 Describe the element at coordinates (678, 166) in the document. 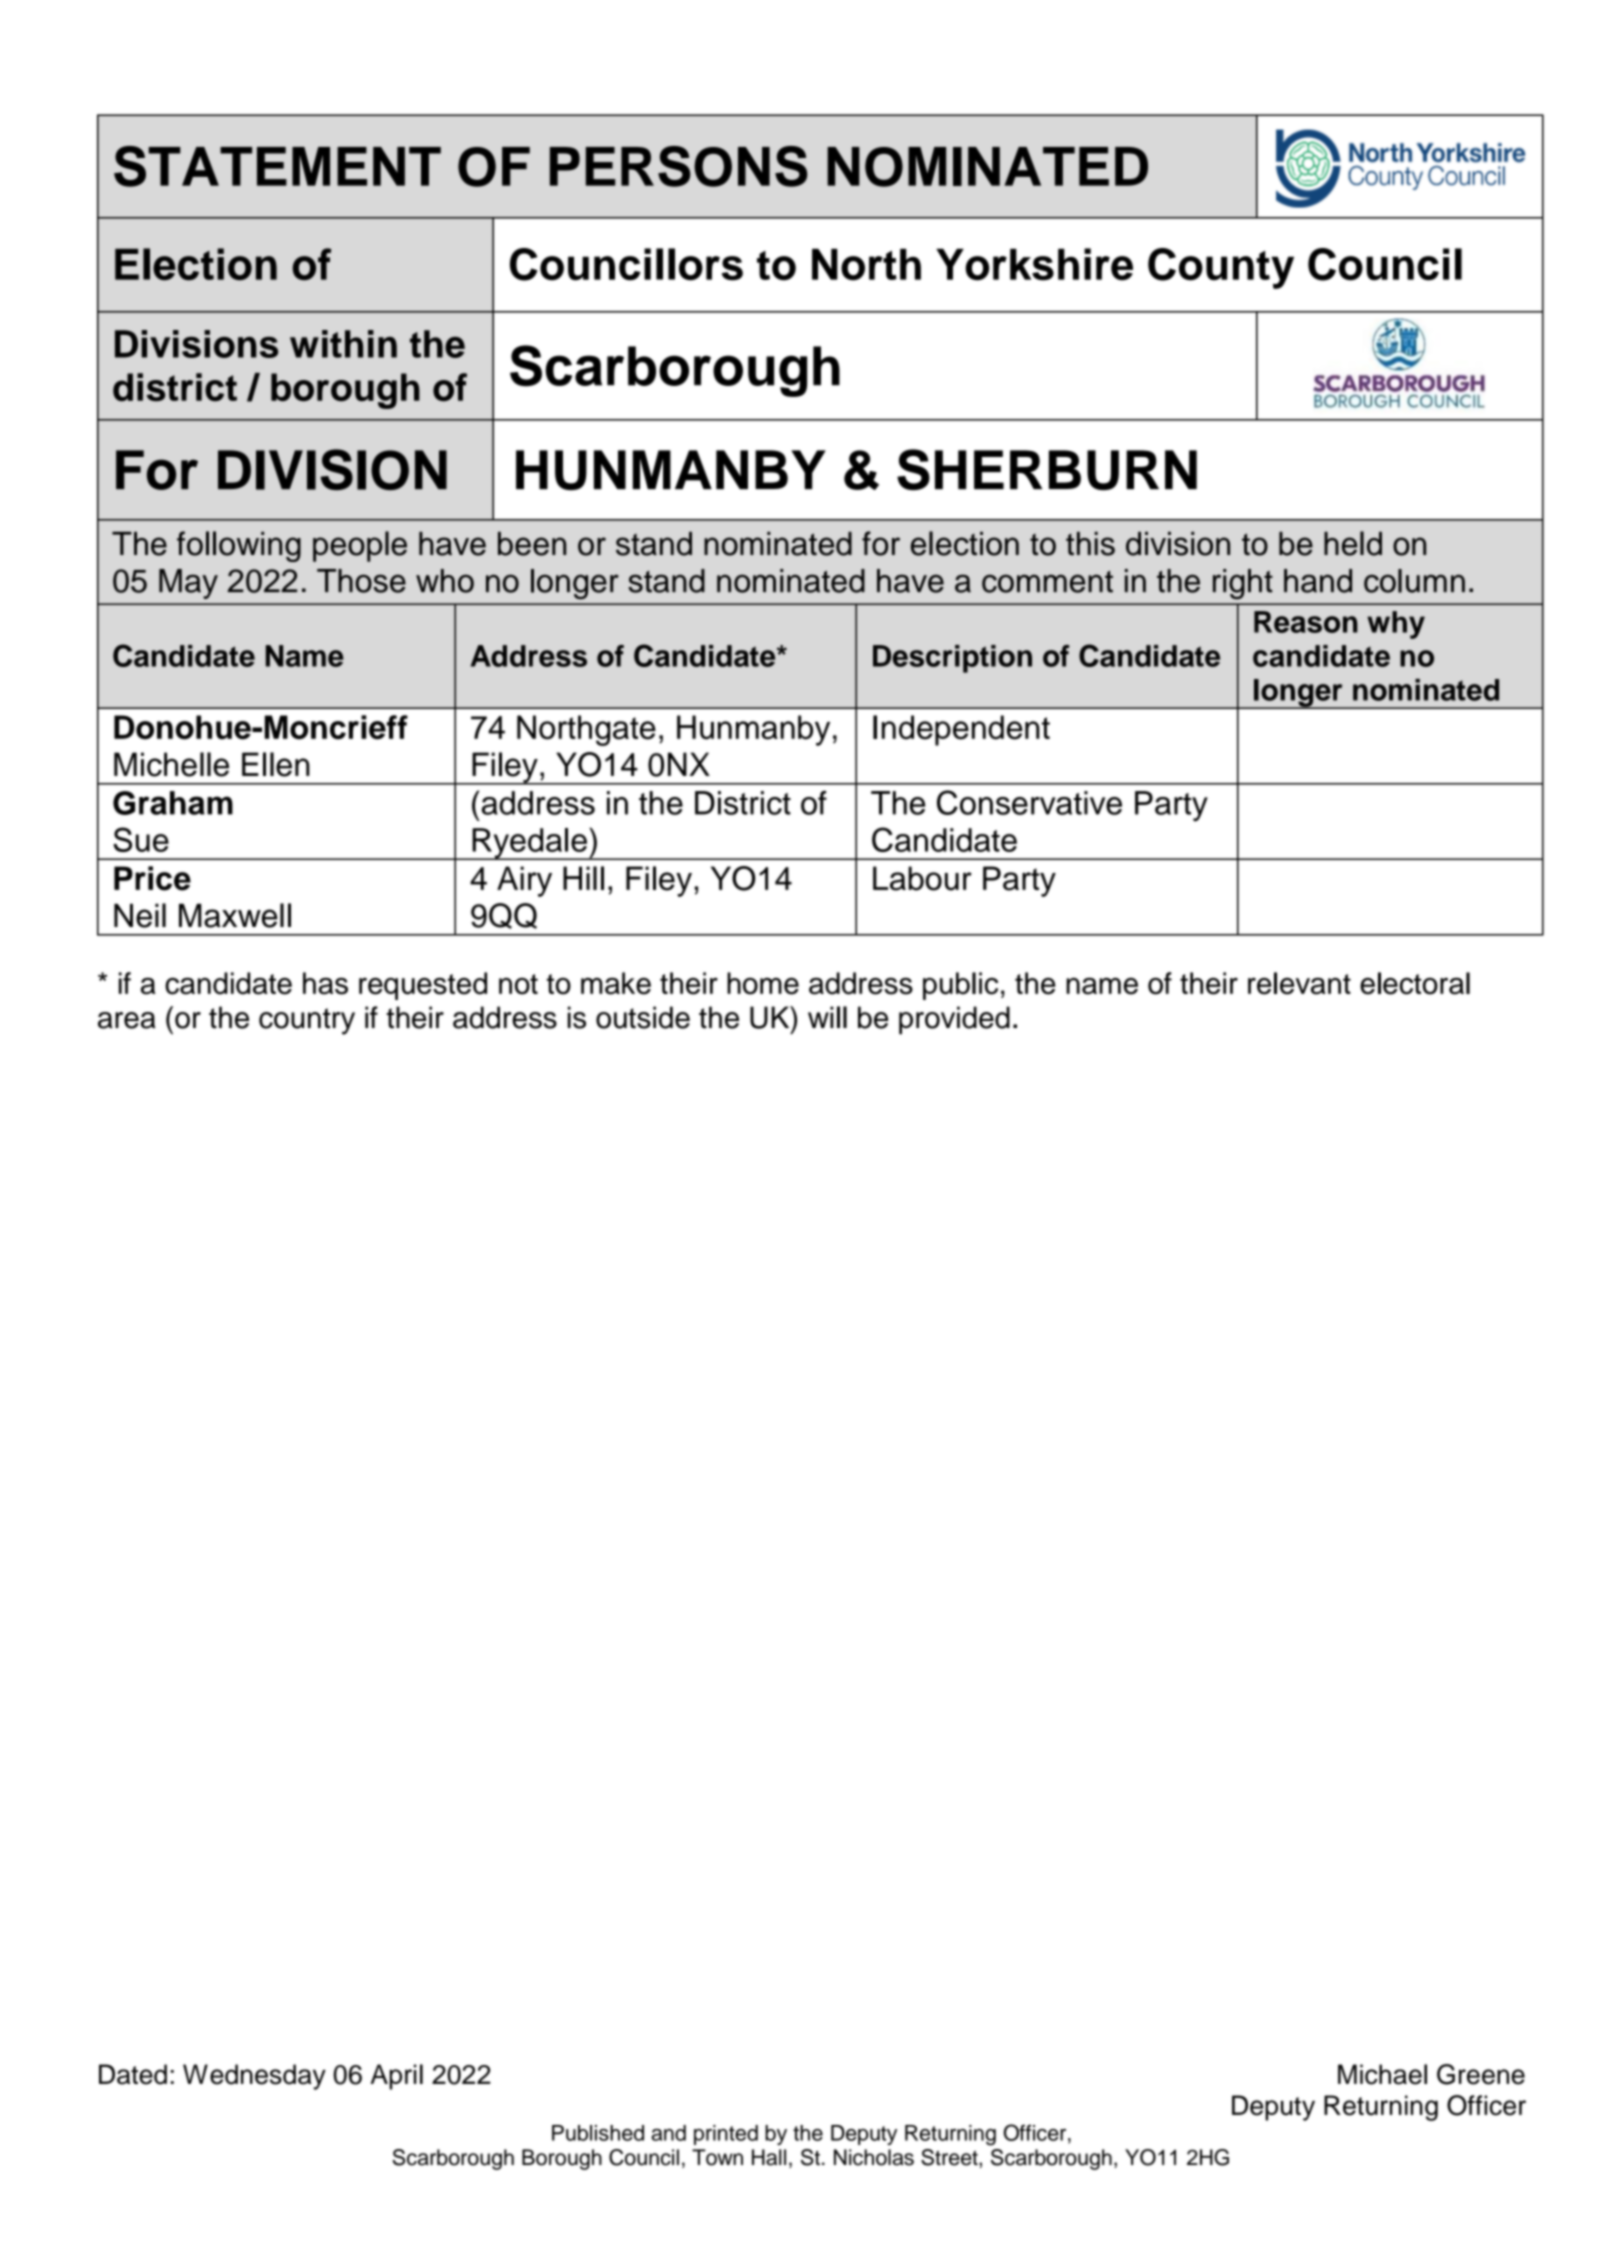

I see `PERSONS` at that location.
